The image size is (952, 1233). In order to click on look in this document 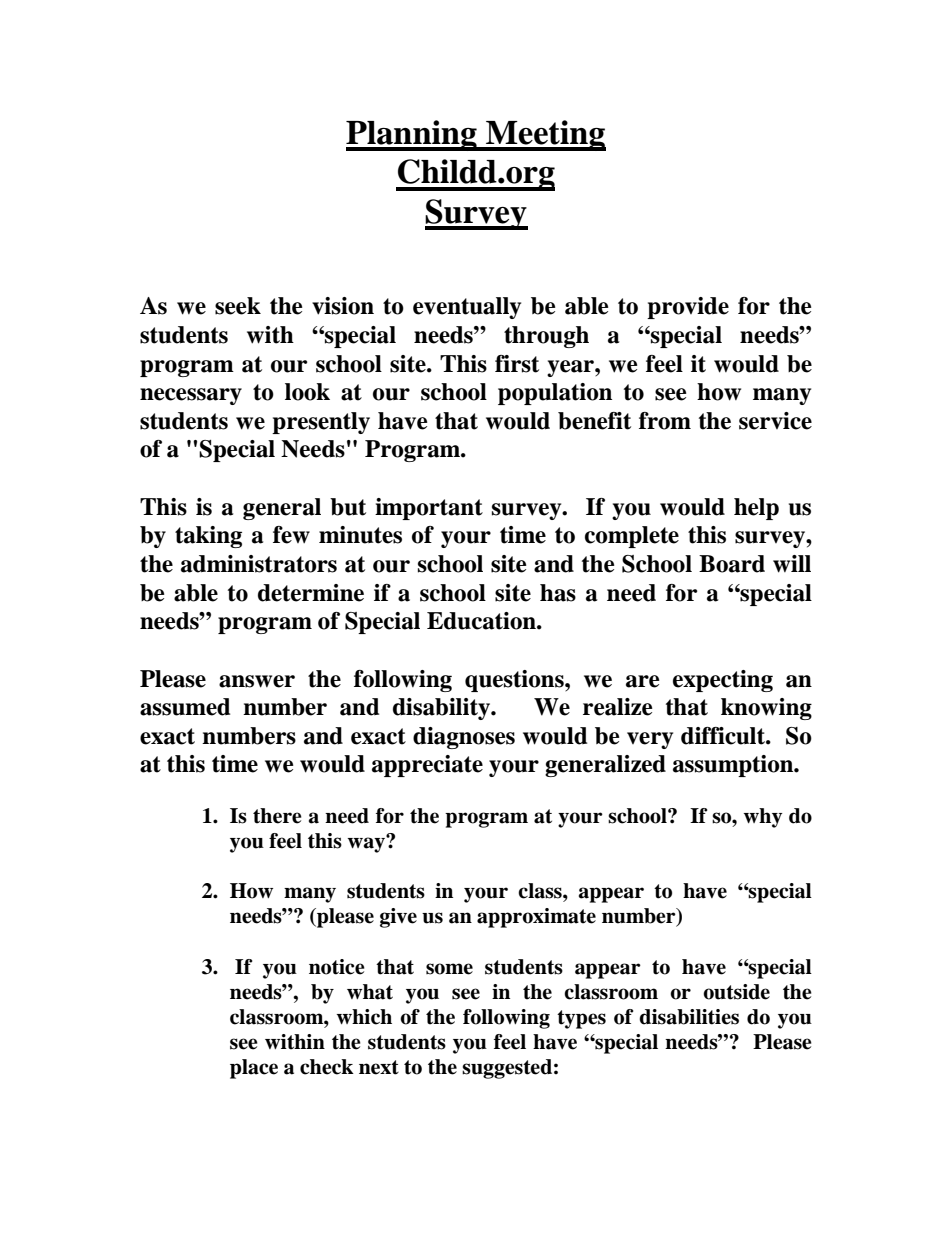, I will do `click(307, 392)`.
